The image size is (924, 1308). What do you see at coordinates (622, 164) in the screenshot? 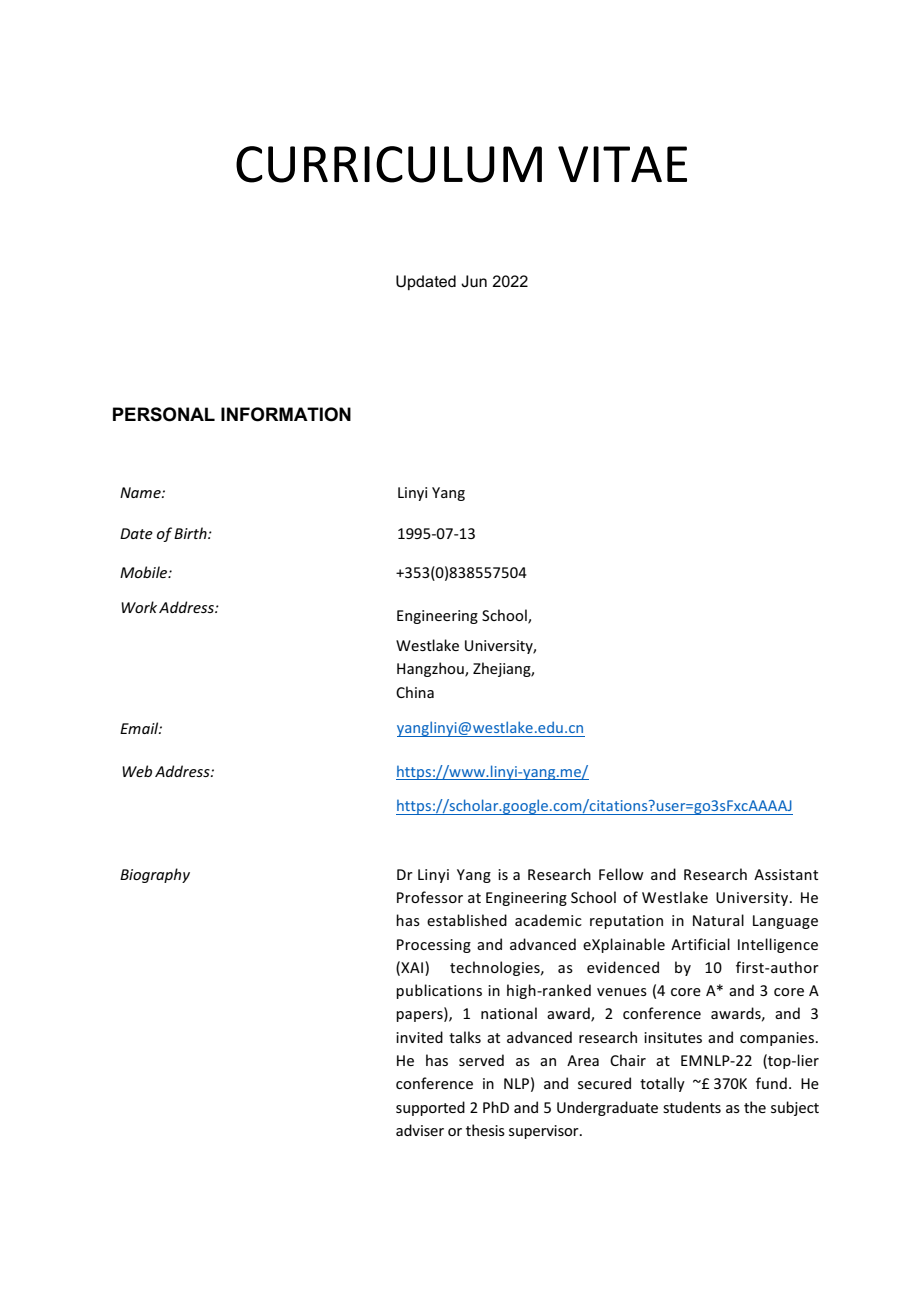
I see `VITAE` at bounding box center [622, 164].
